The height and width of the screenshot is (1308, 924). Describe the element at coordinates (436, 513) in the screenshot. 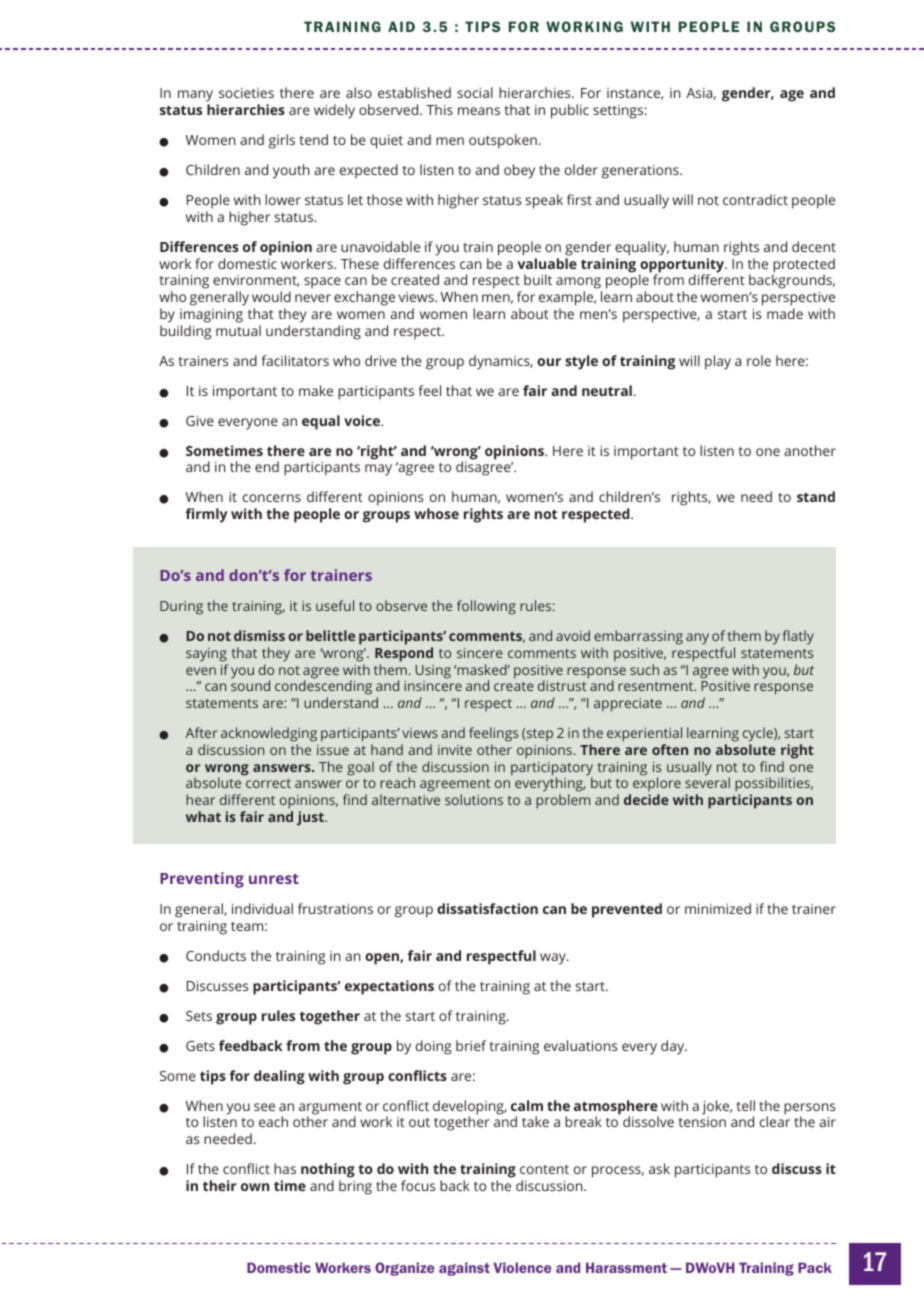

I see `whose` at that location.
